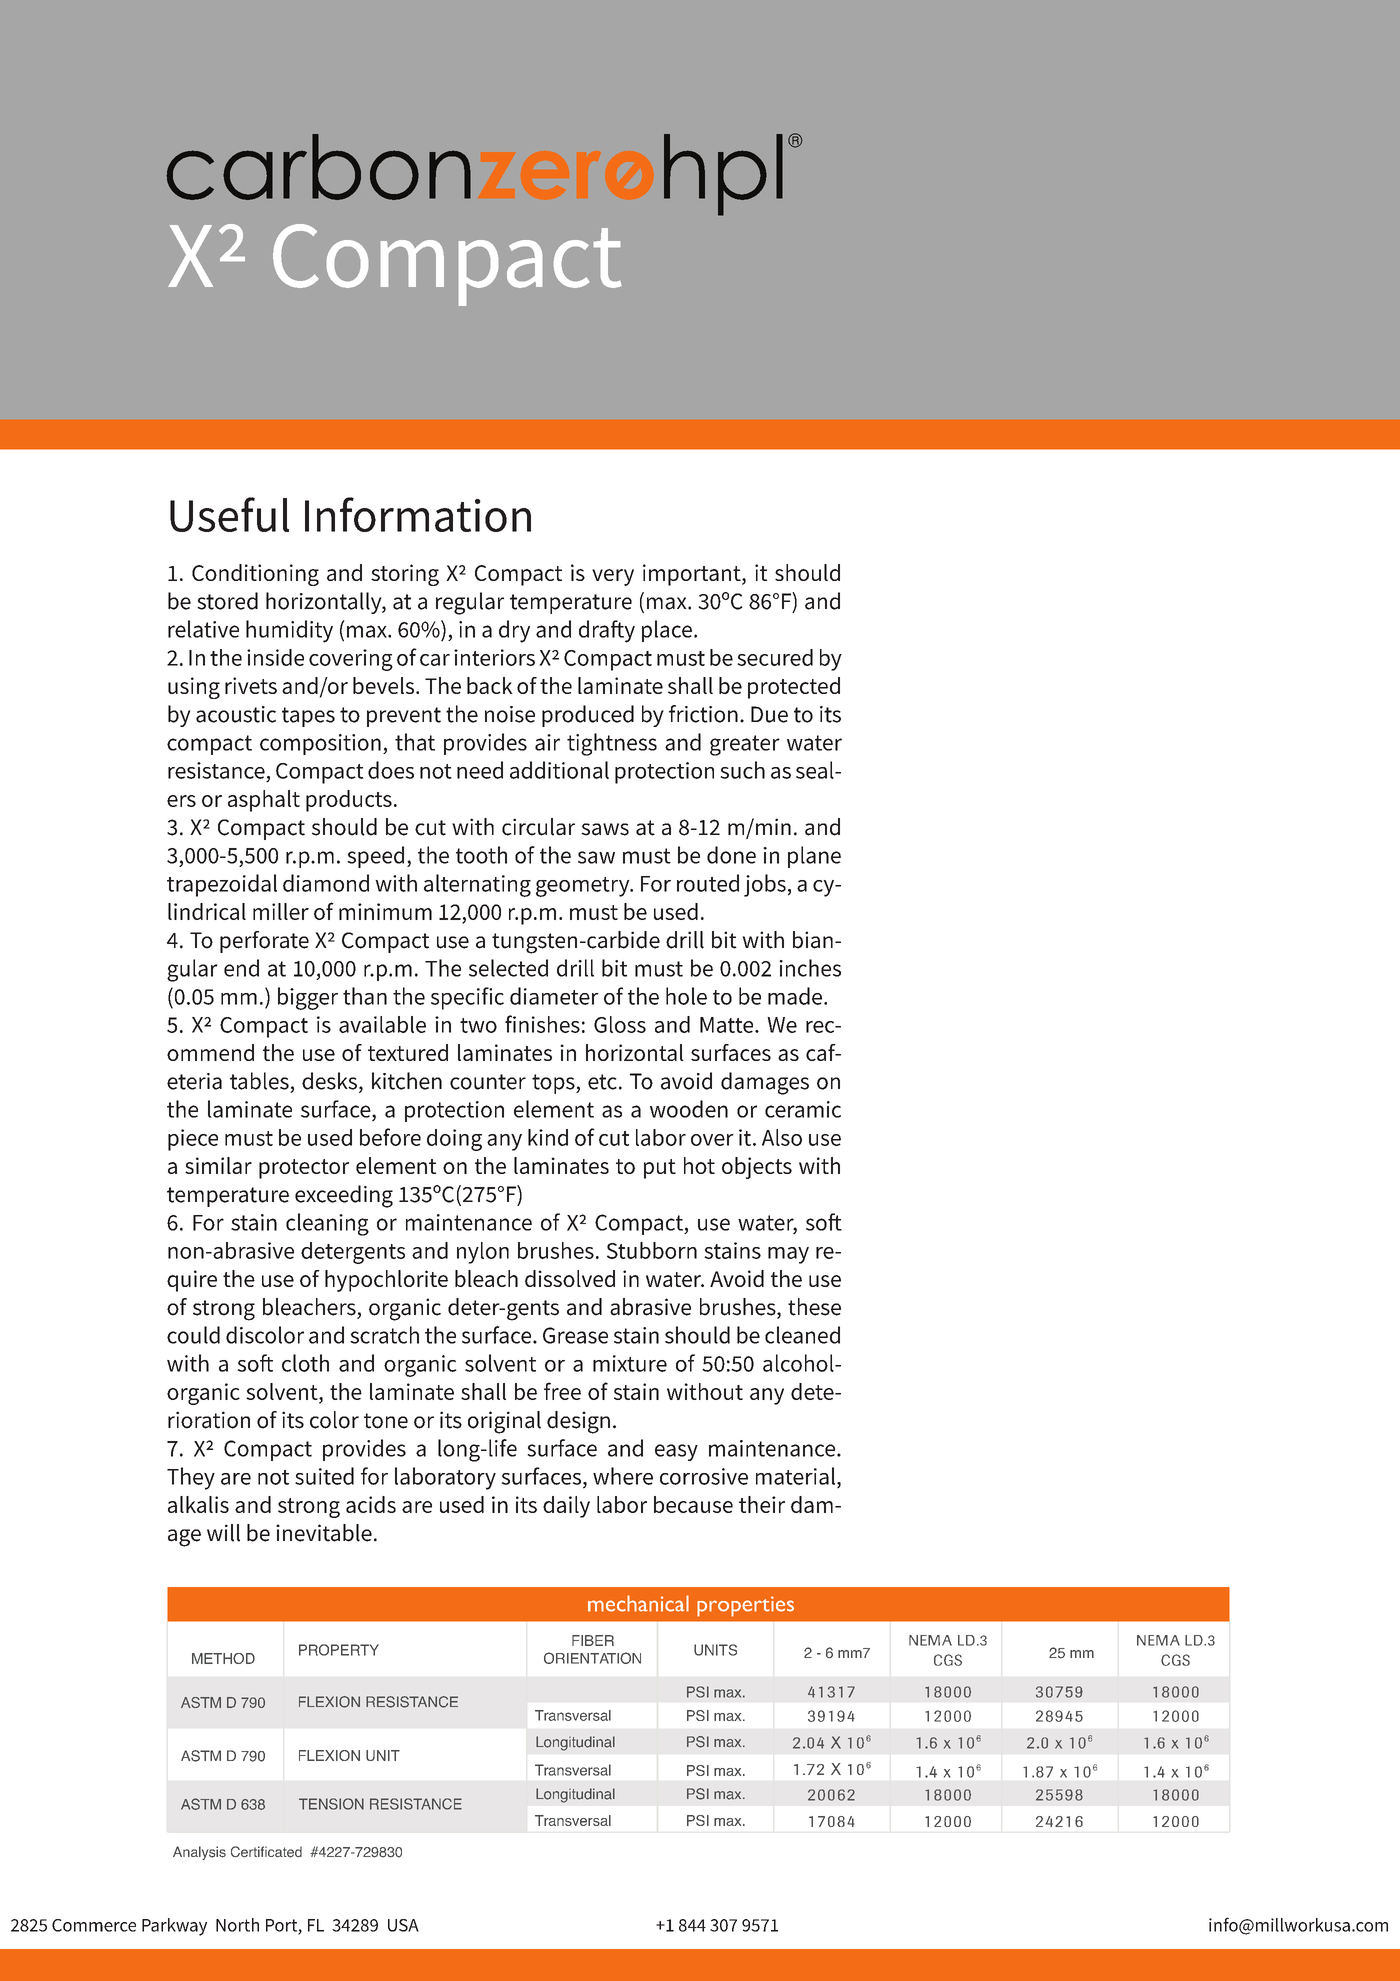 This page has width=1400, height=1981. What do you see at coordinates (198, 1504) in the page?
I see `alkalis` at bounding box center [198, 1504].
